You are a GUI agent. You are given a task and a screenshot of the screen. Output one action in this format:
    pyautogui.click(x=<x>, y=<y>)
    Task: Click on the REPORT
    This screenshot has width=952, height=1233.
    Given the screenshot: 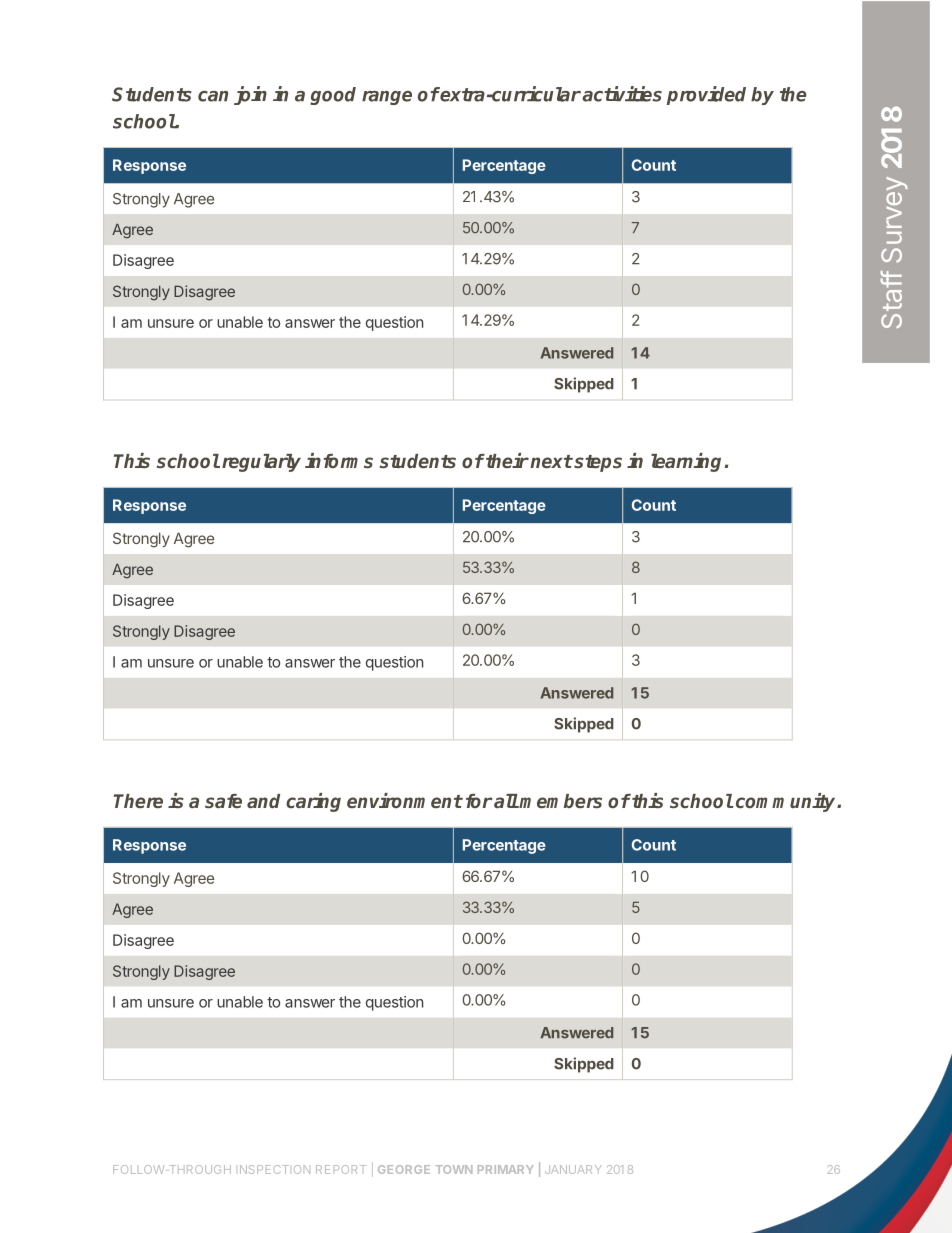 What is the action you would take?
    pyautogui.click(x=341, y=1169)
